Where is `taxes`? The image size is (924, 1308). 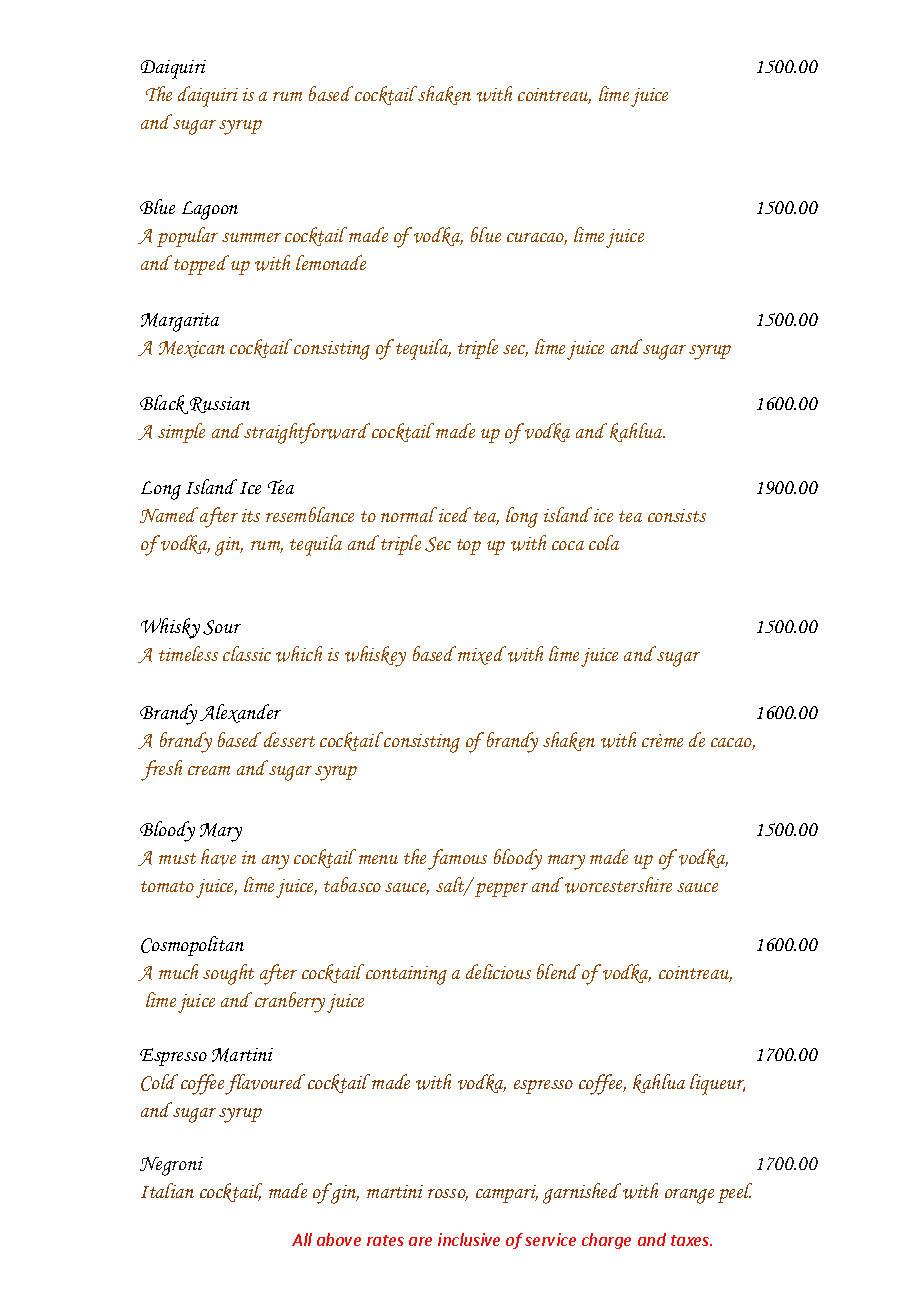 taxes is located at coordinates (691, 1240).
